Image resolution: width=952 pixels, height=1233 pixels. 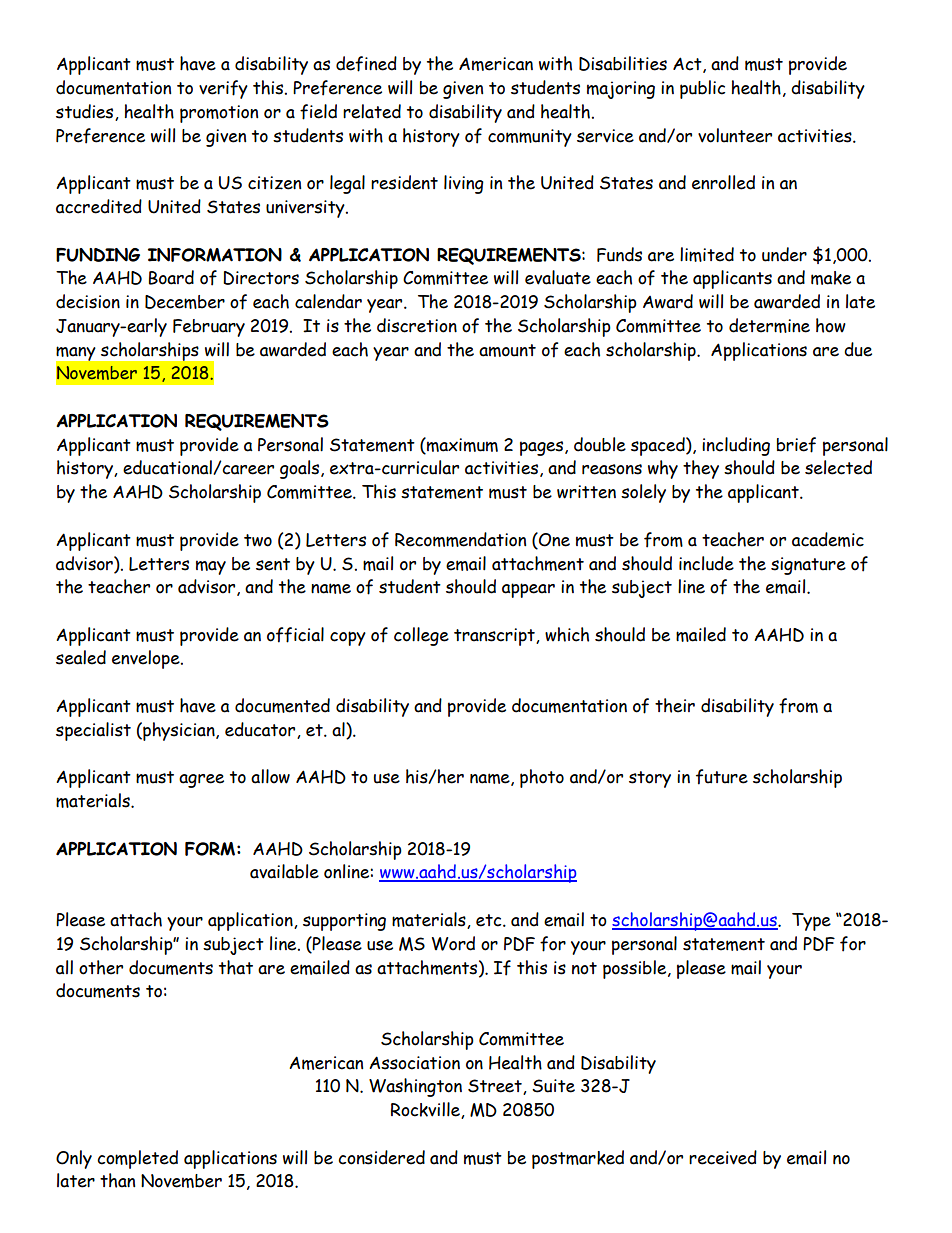 I want to click on volunteer, so click(x=735, y=135).
